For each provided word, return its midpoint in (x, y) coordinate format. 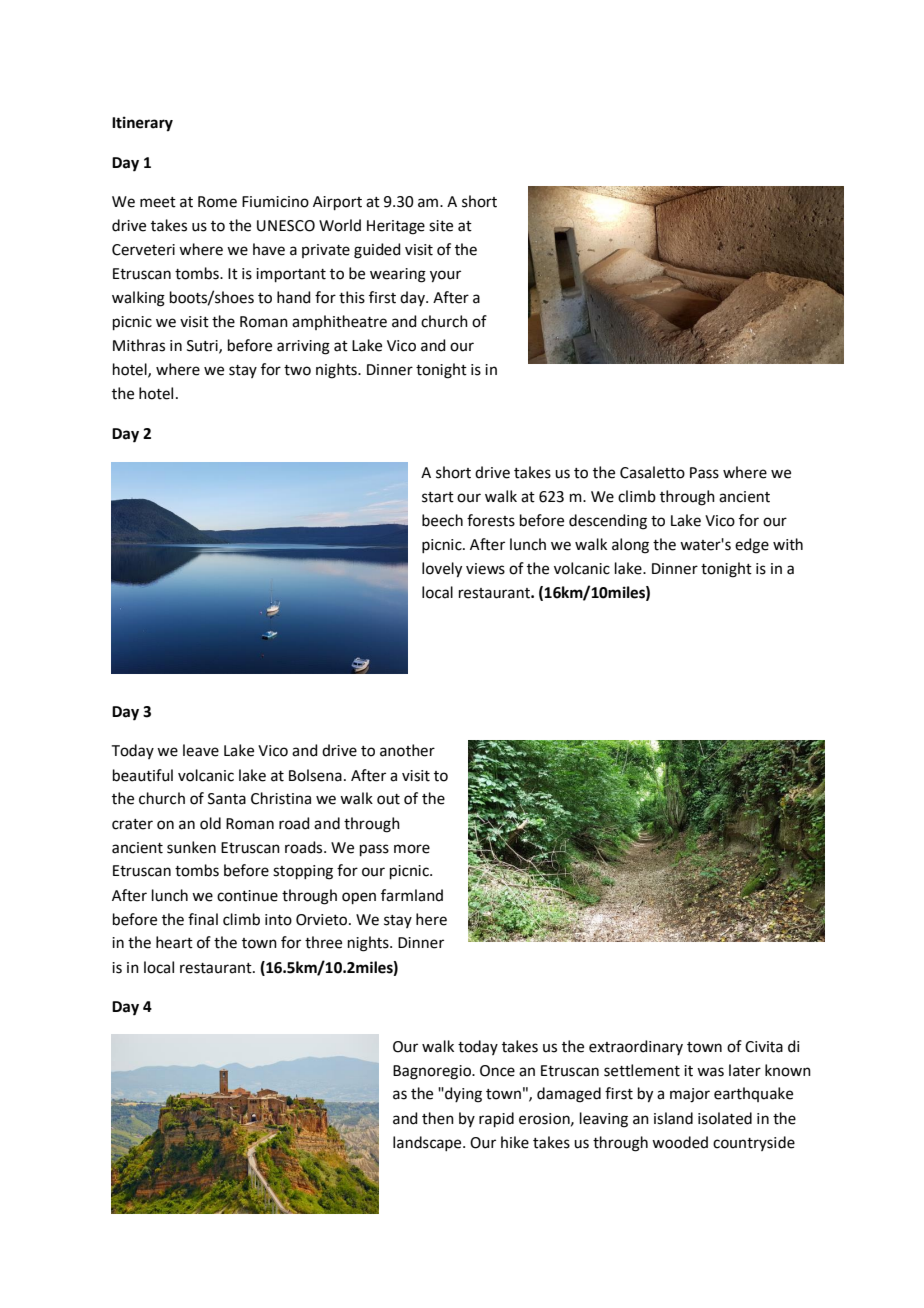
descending (608, 522)
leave (201, 750)
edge (752, 546)
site (441, 226)
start (438, 497)
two (297, 370)
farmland (412, 895)
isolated (725, 1118)
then (438, 1118)
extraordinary (636, 1047)
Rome (217, 202)
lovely (442, 570)
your (445, 276)
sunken (191, 847)
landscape (428, 1143)
